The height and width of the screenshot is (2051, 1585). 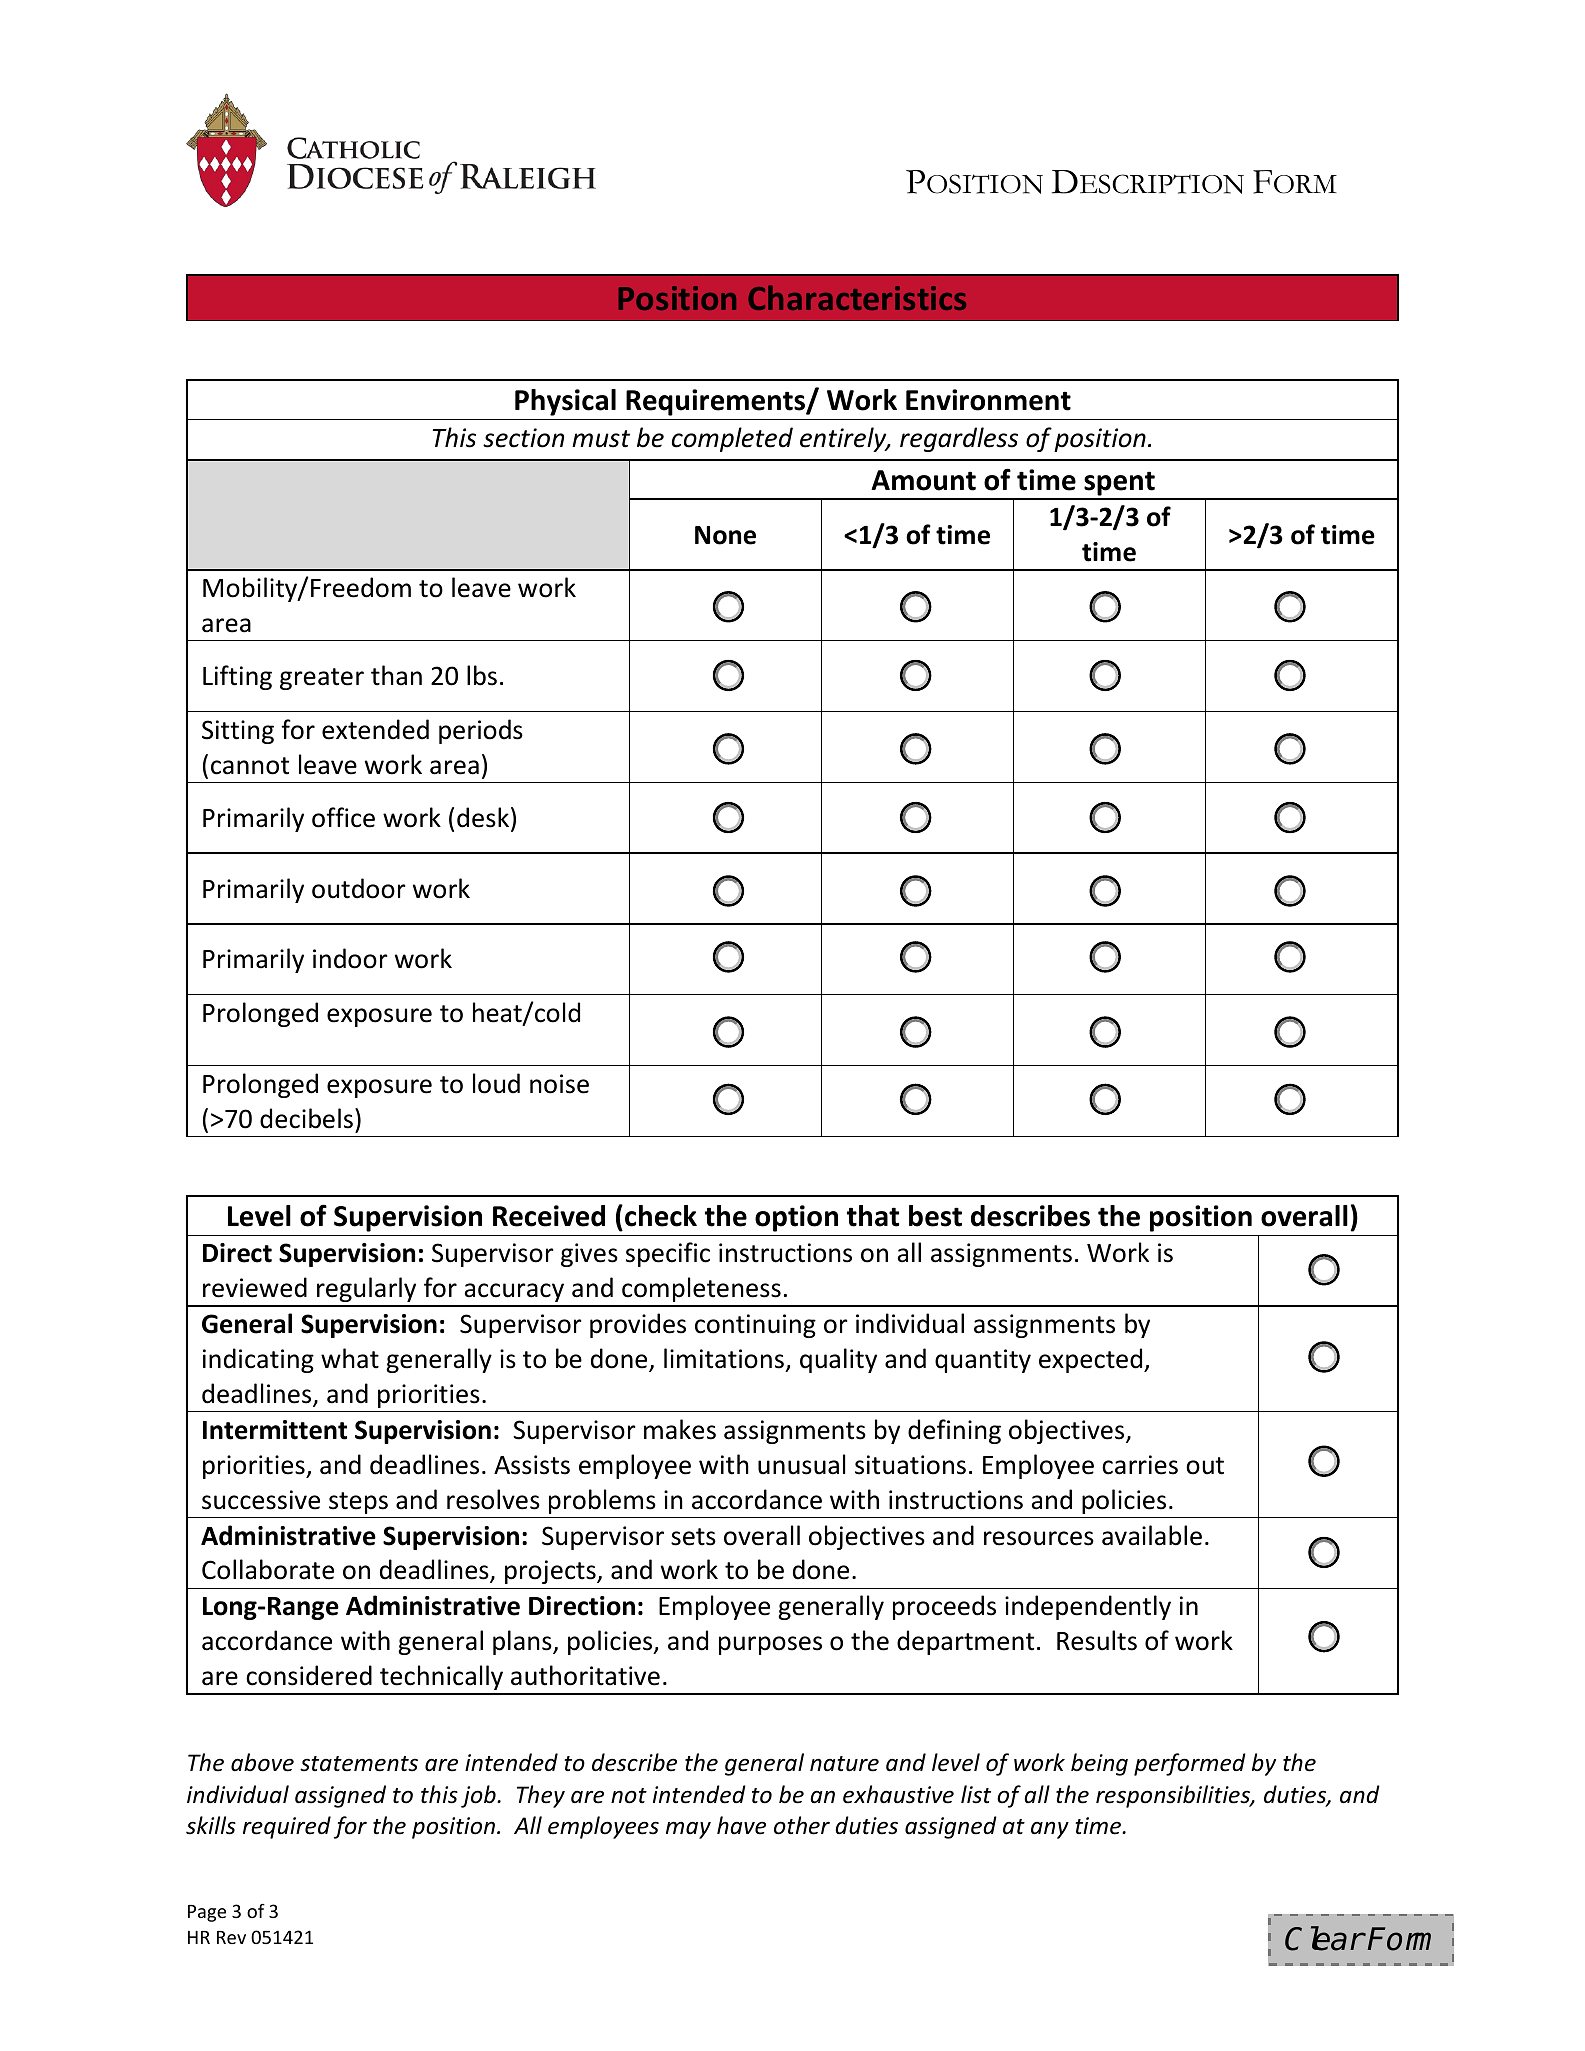 I want to click on section, so click(x=523, y=438).
